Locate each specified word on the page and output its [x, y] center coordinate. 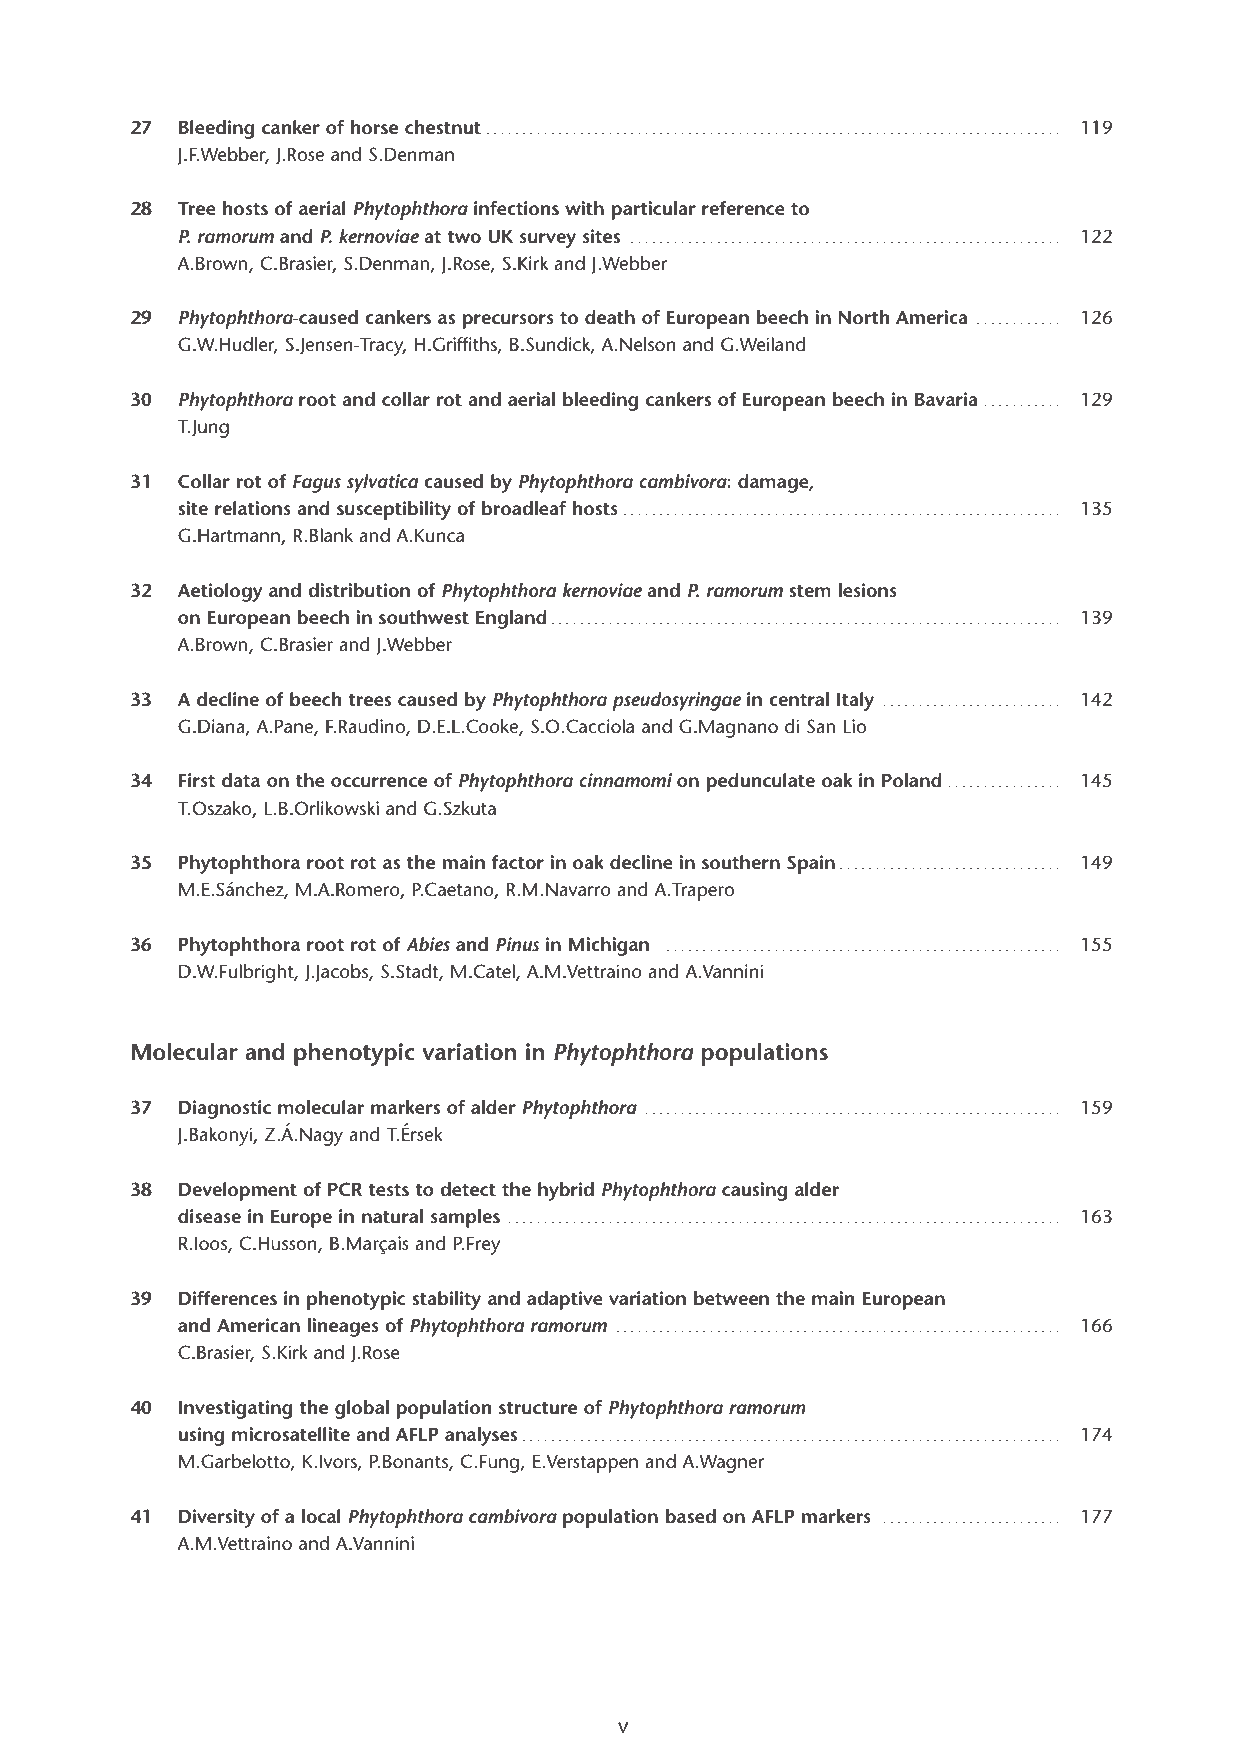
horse [374, 127]
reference [743, 208]
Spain [811, 864]
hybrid [566, 1191]
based [691, 1516]
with [584, 208]
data [241, 780]
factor [517, 862]
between [731, 1298]
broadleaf [524, 508]
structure [538, 1408]
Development [238, 1191]
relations [253, 508]
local [321, 1516]
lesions [868, 590]
